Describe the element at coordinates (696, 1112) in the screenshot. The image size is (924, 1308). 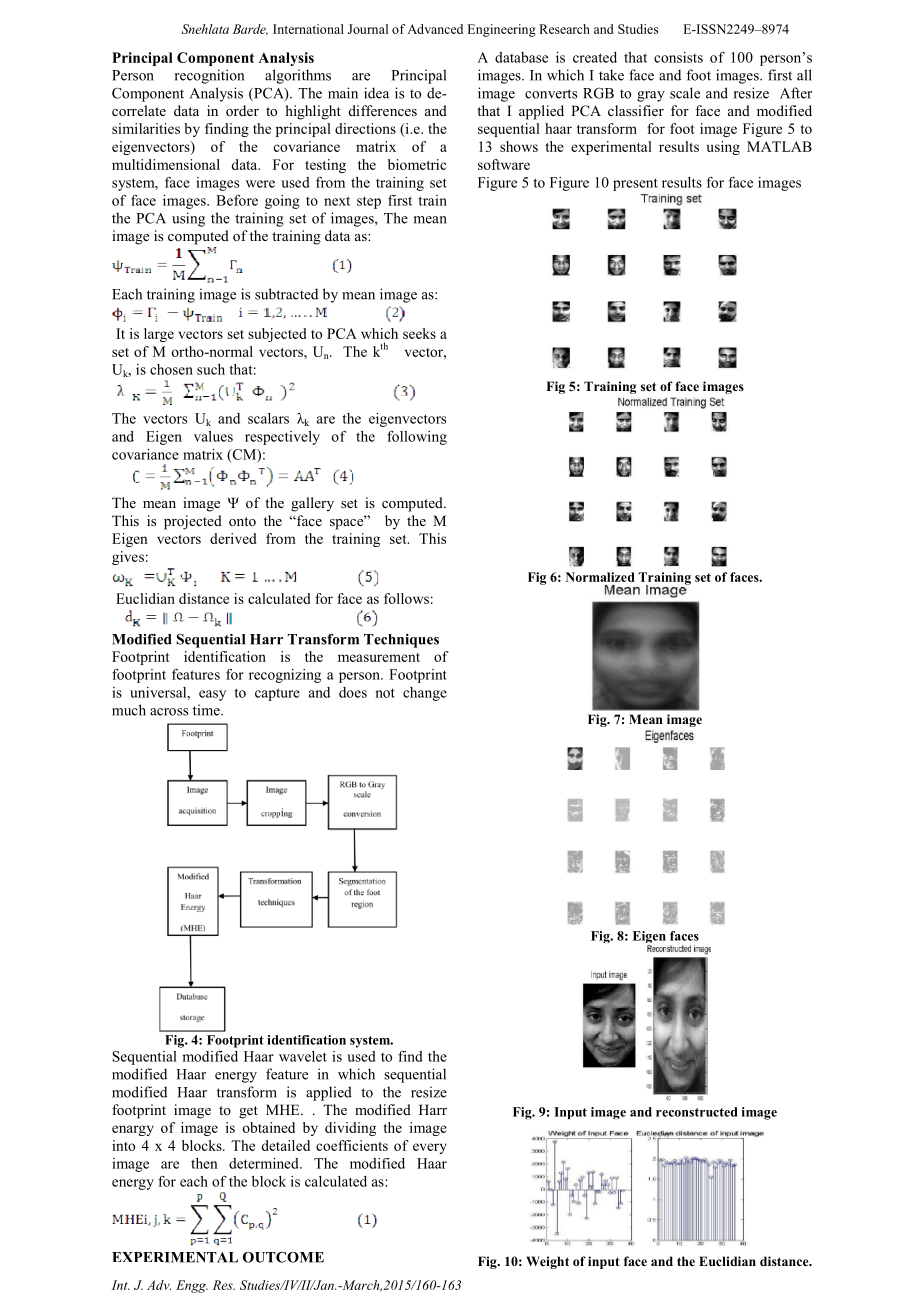
I see `reconstructed` at that location.
